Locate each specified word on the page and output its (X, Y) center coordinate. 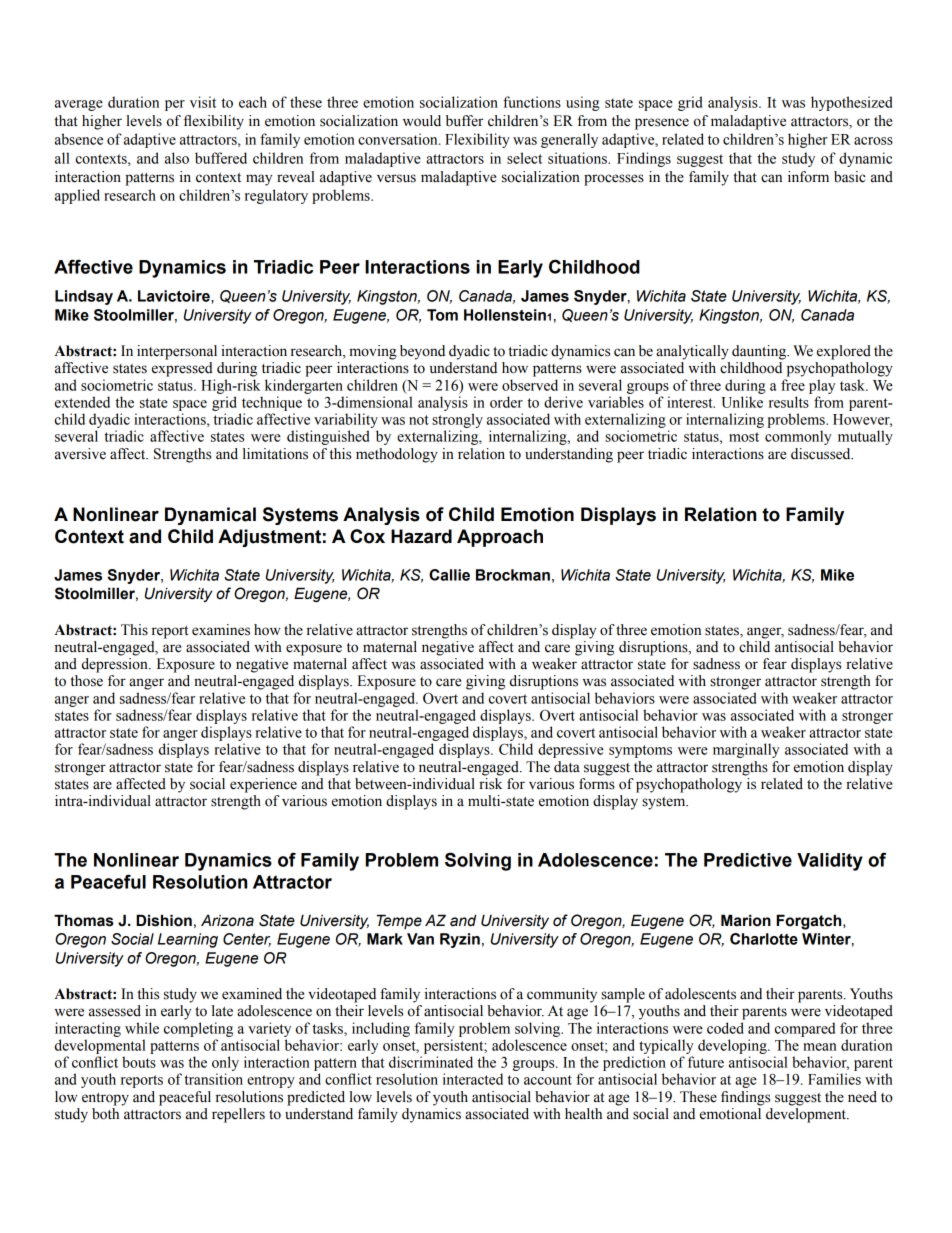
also (177, 158)
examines (221, 630)
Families (834, 1079)
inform (808, 177)
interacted (473, 1079)
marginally (746, 750)
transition (213, 1079)
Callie (449, 575)
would (422, 121)
